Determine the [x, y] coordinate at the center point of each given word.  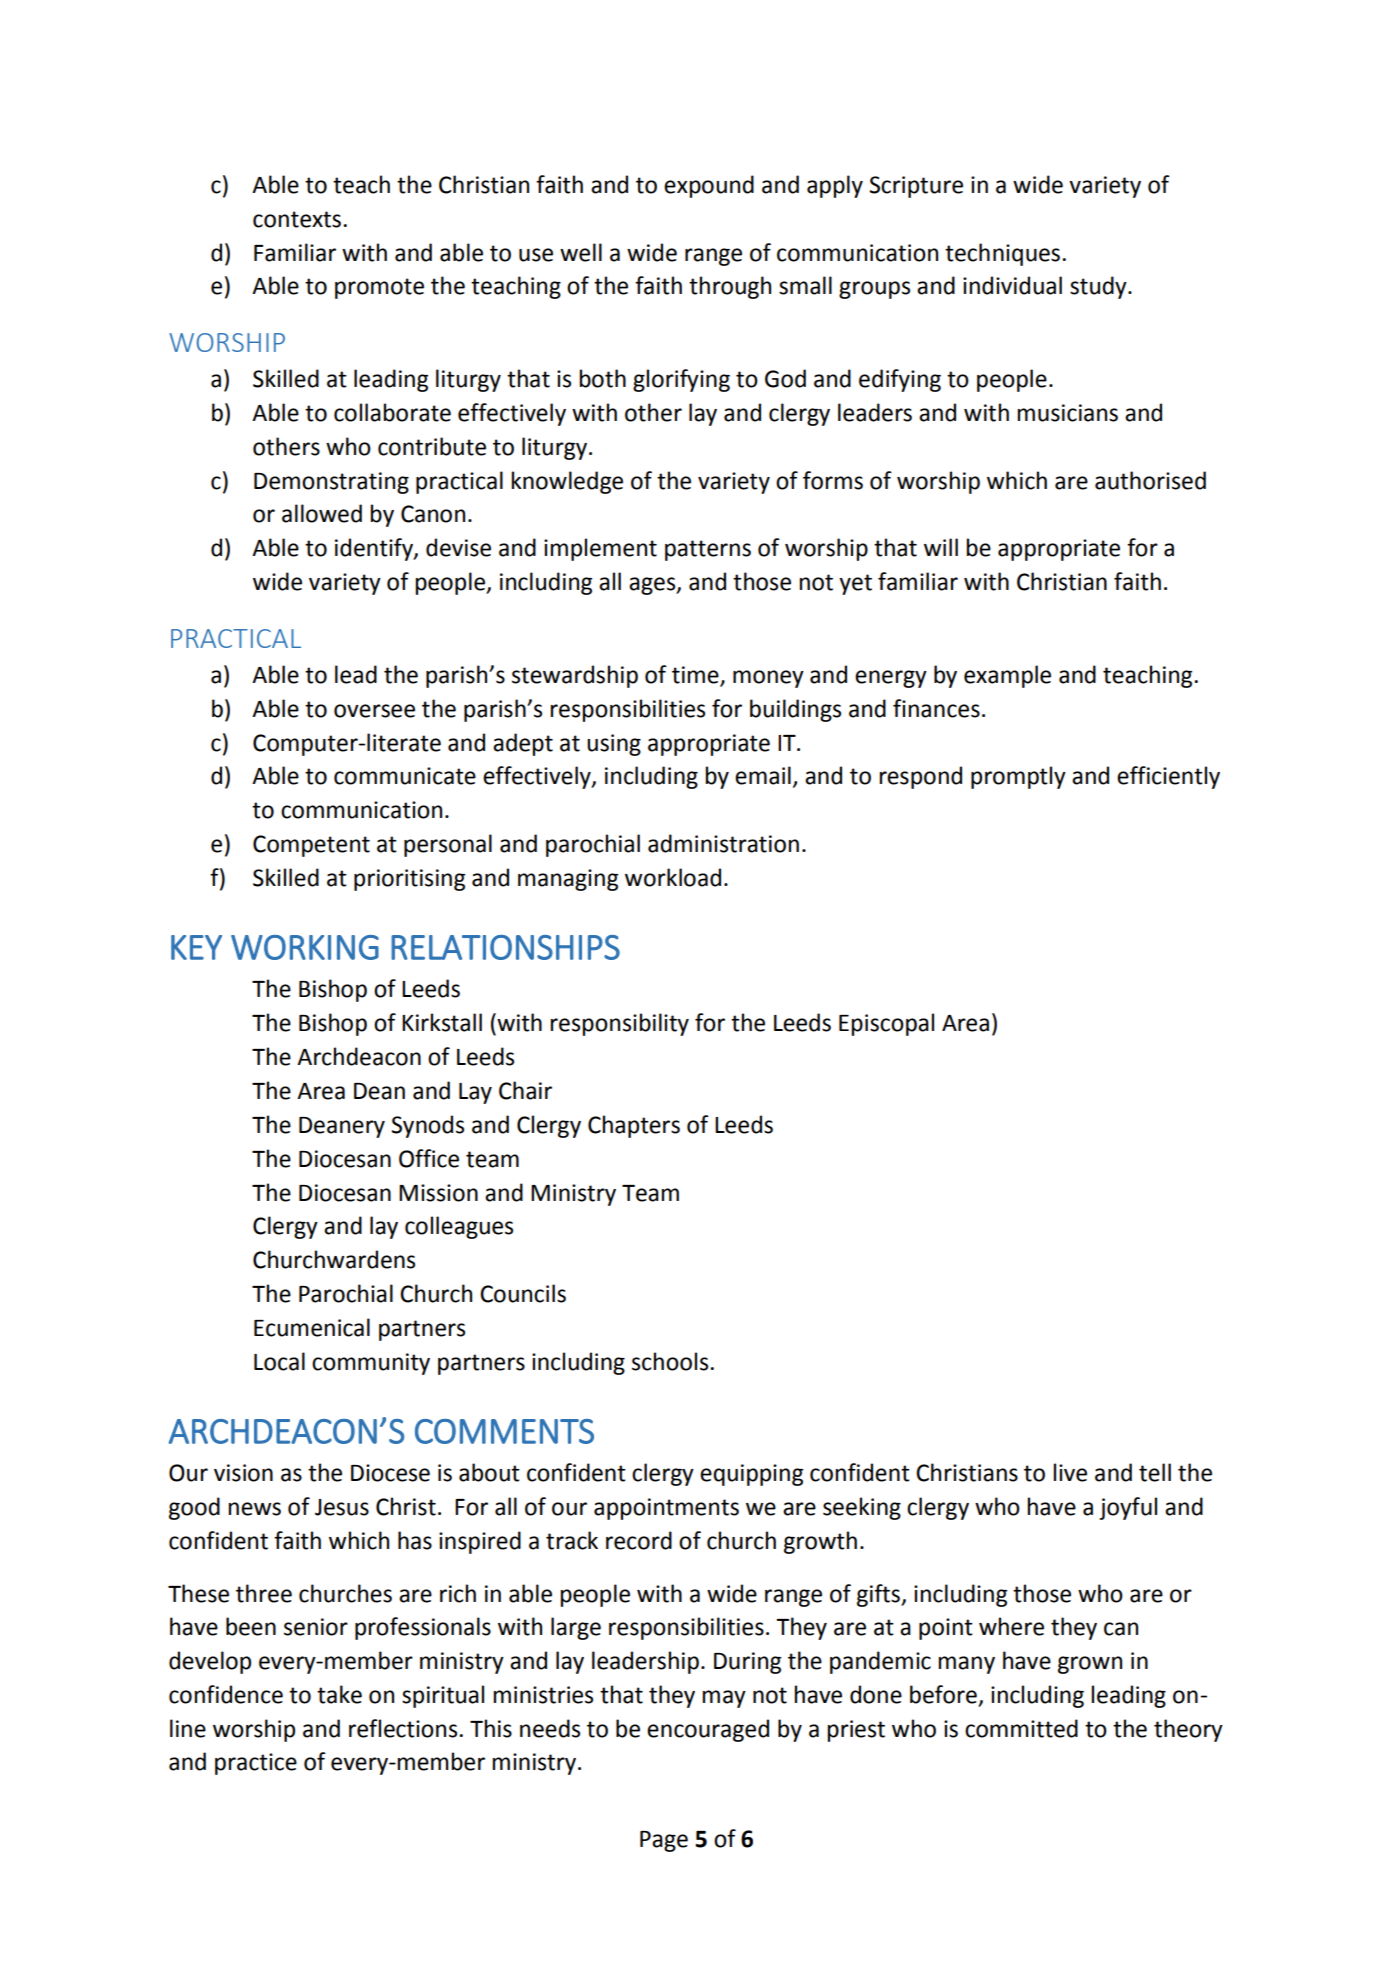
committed [1021, 1728]
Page [664, 1841]
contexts [297, 219]
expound [709, 186]
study [1099, 287]
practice [256, 1764]
